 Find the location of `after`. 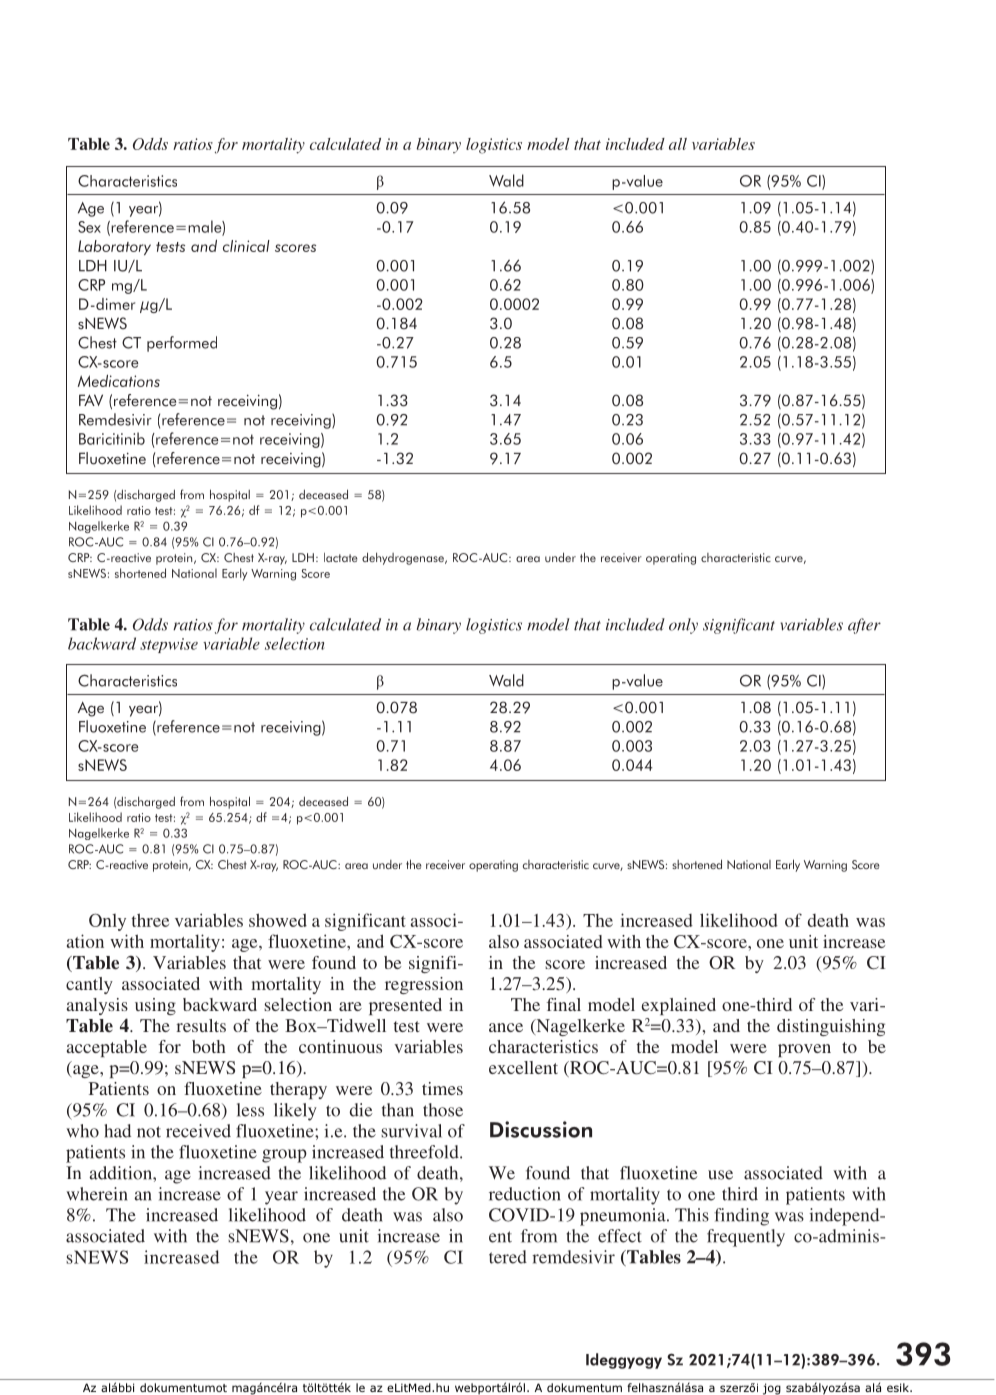

after is located at coordinates (864, 626).
